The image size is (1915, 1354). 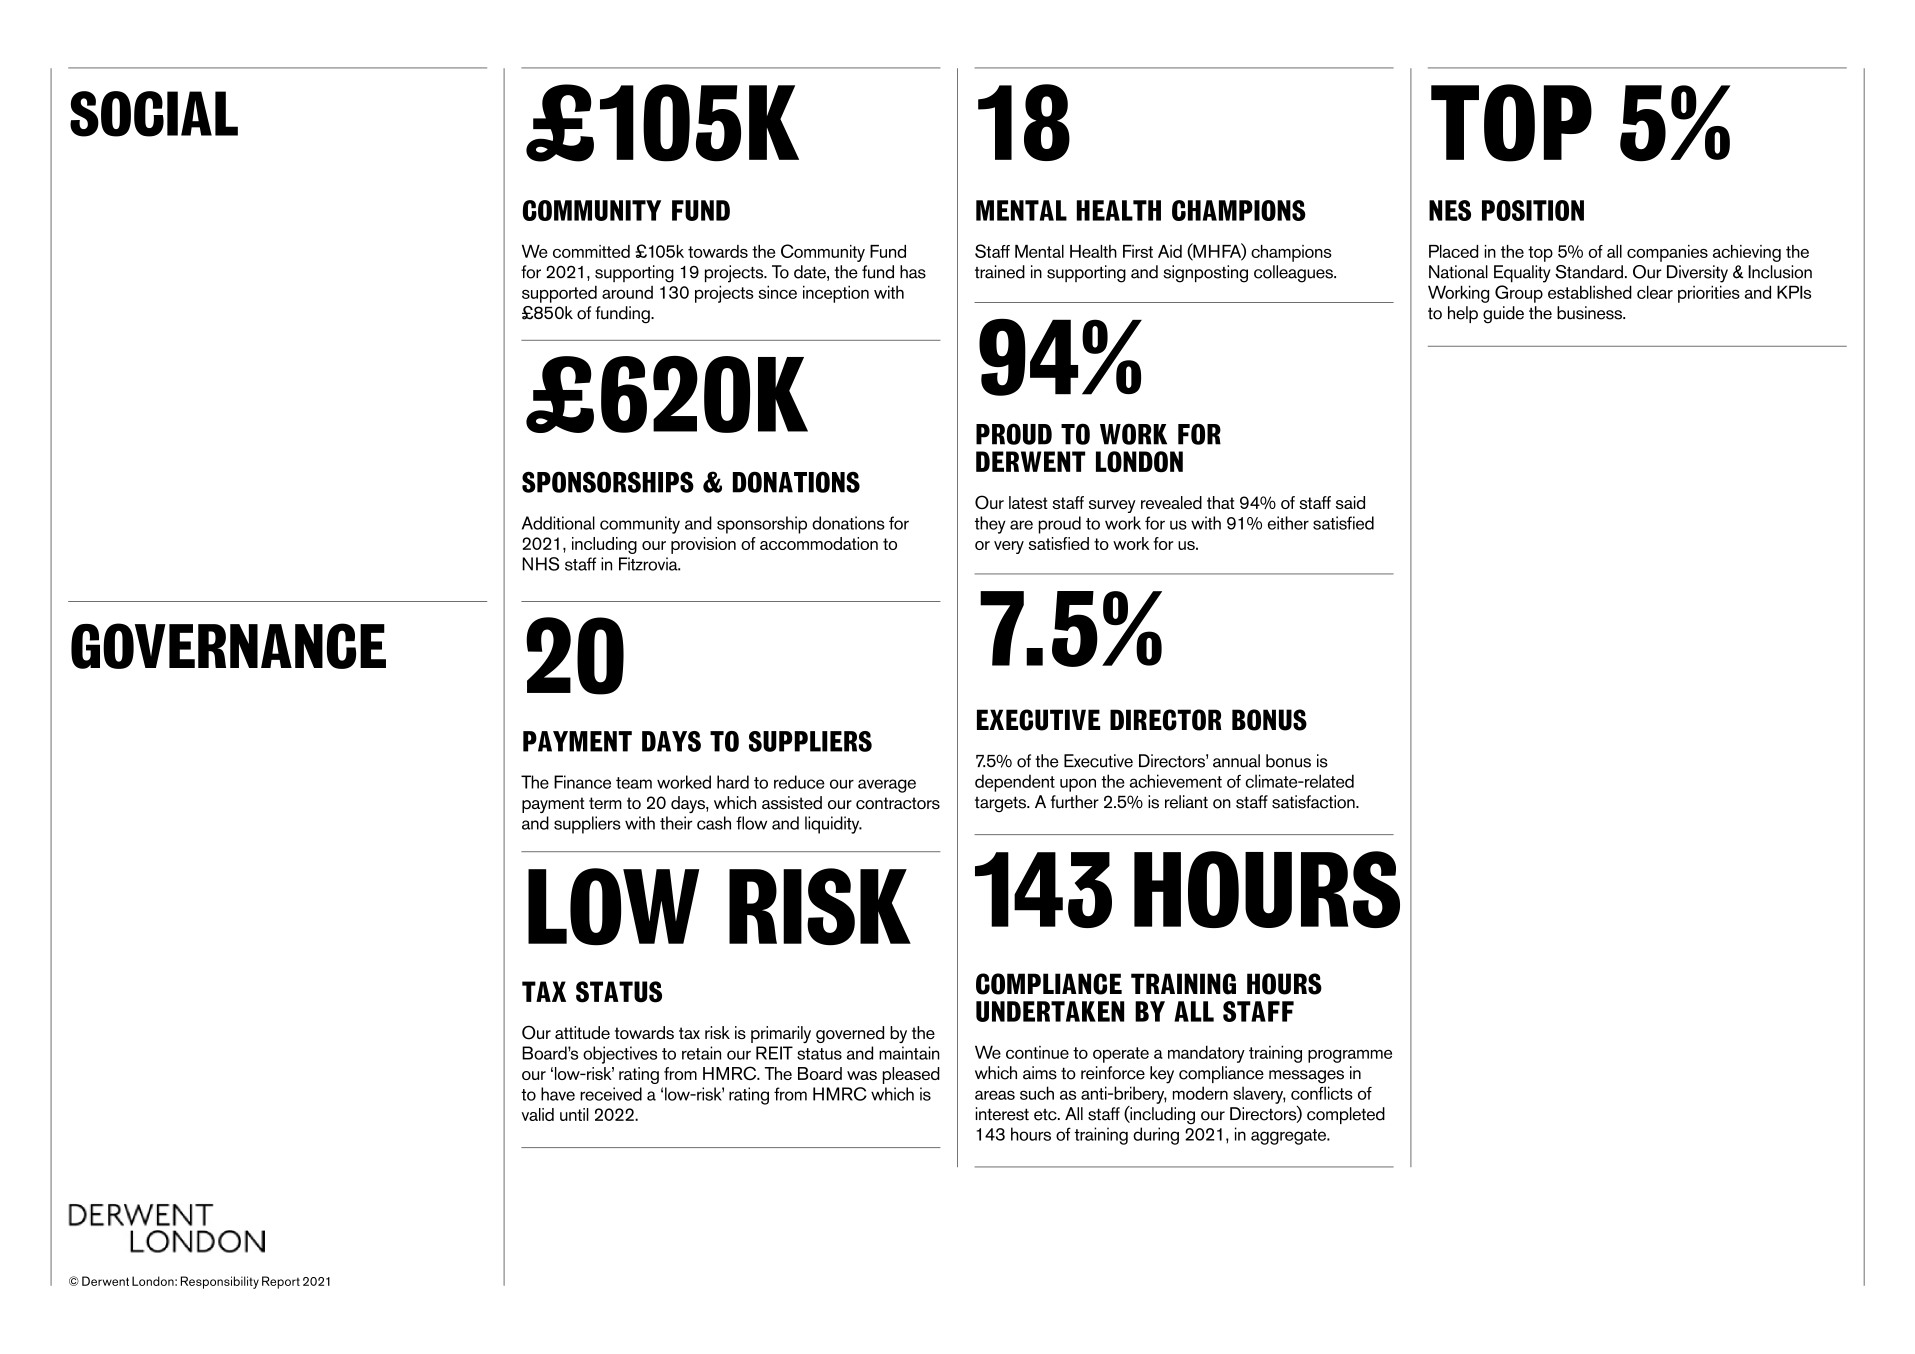 What do you see at coordinates (154, 114) in the screenshot?
I see `SOCIAL` at bounding box center [154, 114].
